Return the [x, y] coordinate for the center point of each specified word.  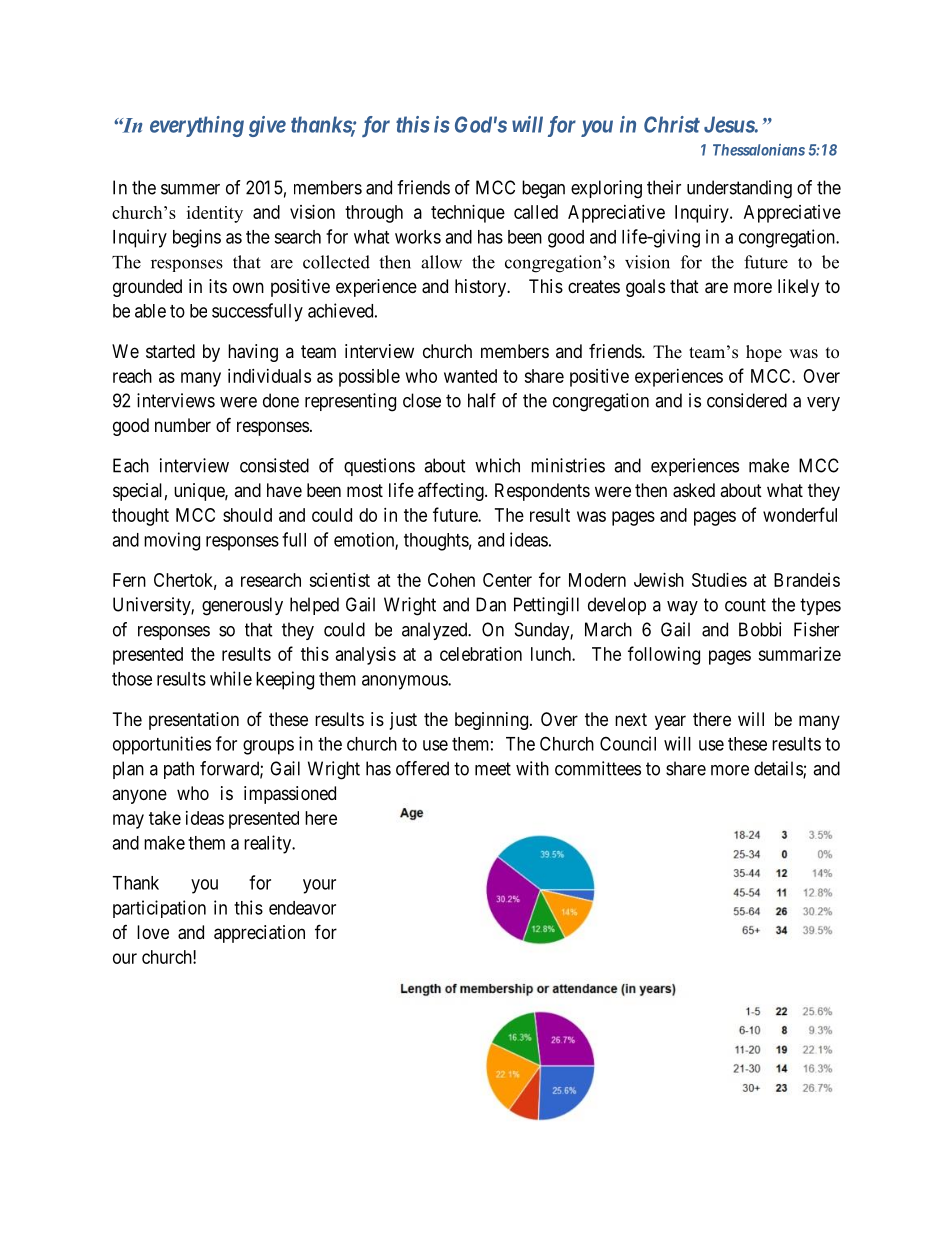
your [319, 886]
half [482, 400]
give [267, 126]
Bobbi [760, 629]
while [231, 678]
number [183, 425]
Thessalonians [759, 150]
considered [747, 400]
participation [159, 909]
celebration [481, 654]
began [543, 189]
